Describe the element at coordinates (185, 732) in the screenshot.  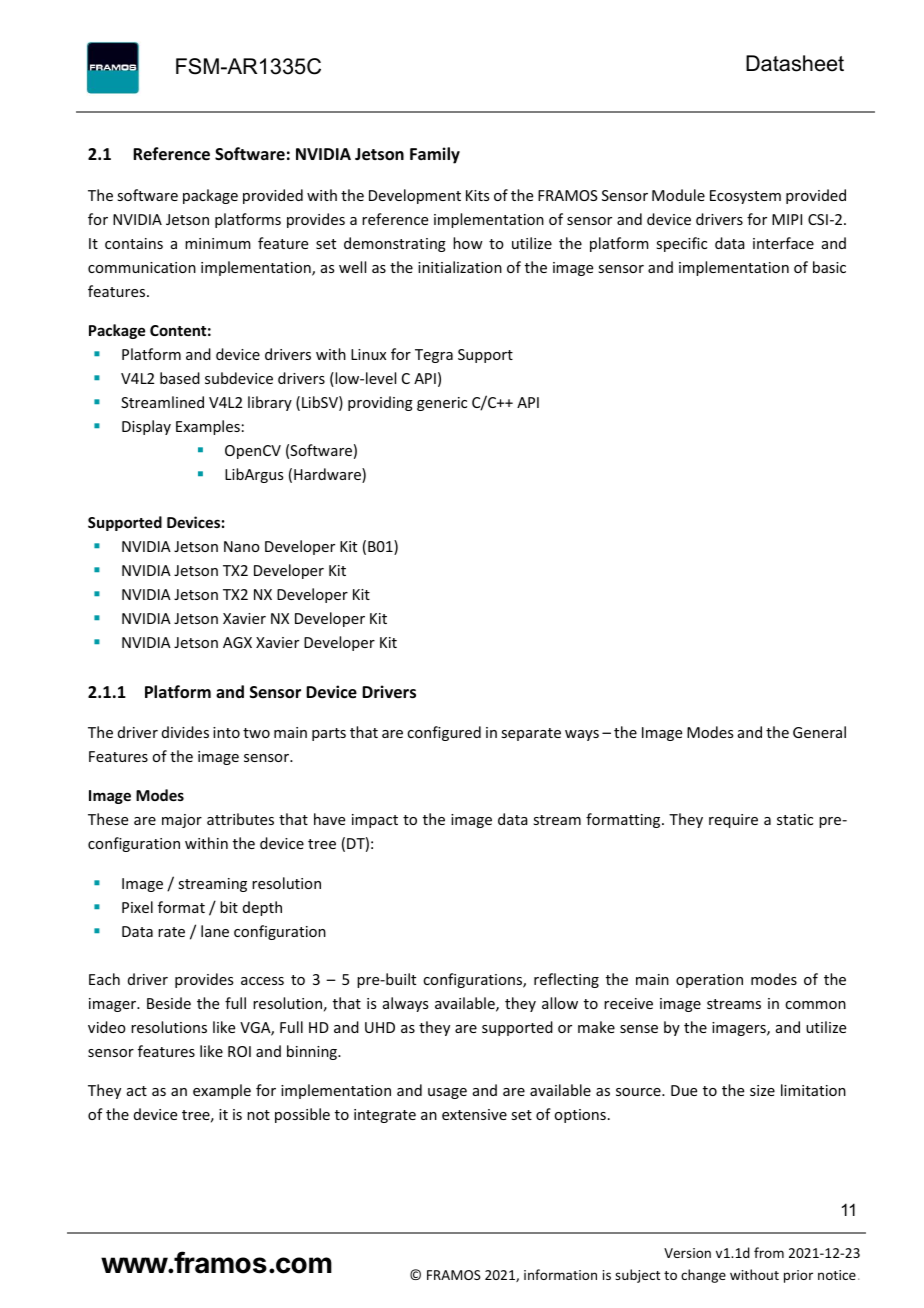
I see `divides` at that location.
